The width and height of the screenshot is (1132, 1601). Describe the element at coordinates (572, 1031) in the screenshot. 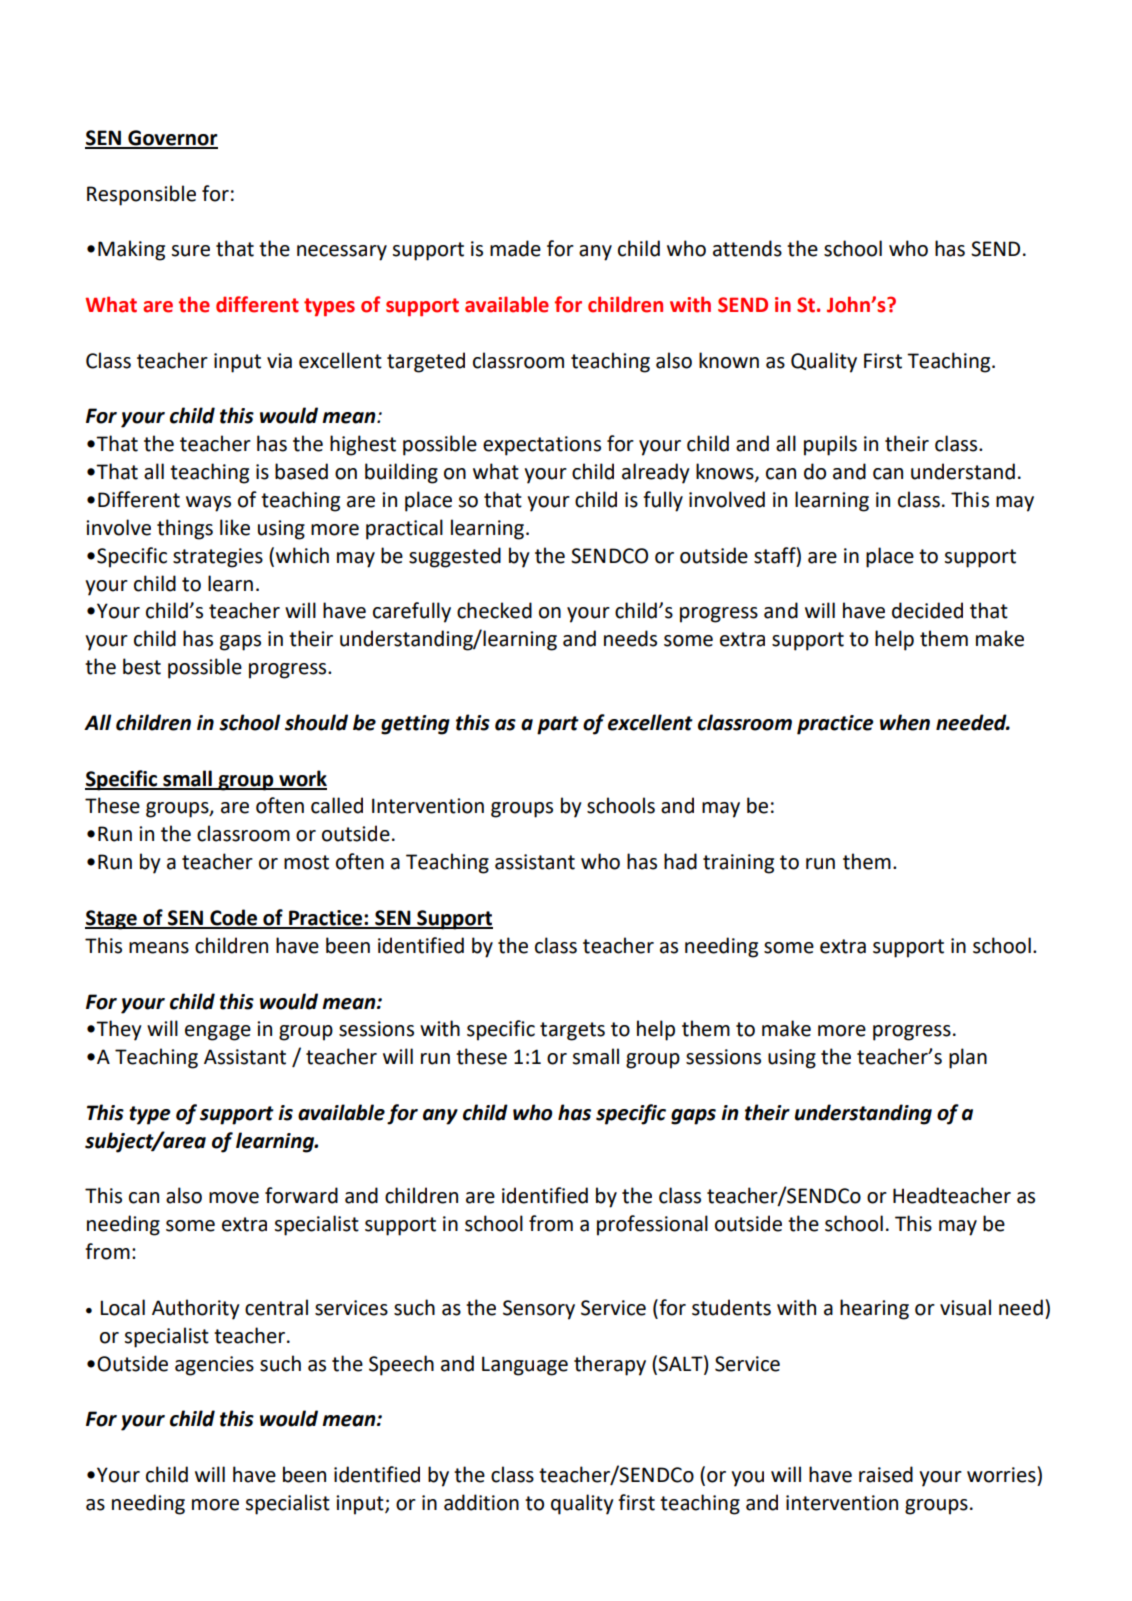

I see `targets` at that location.
